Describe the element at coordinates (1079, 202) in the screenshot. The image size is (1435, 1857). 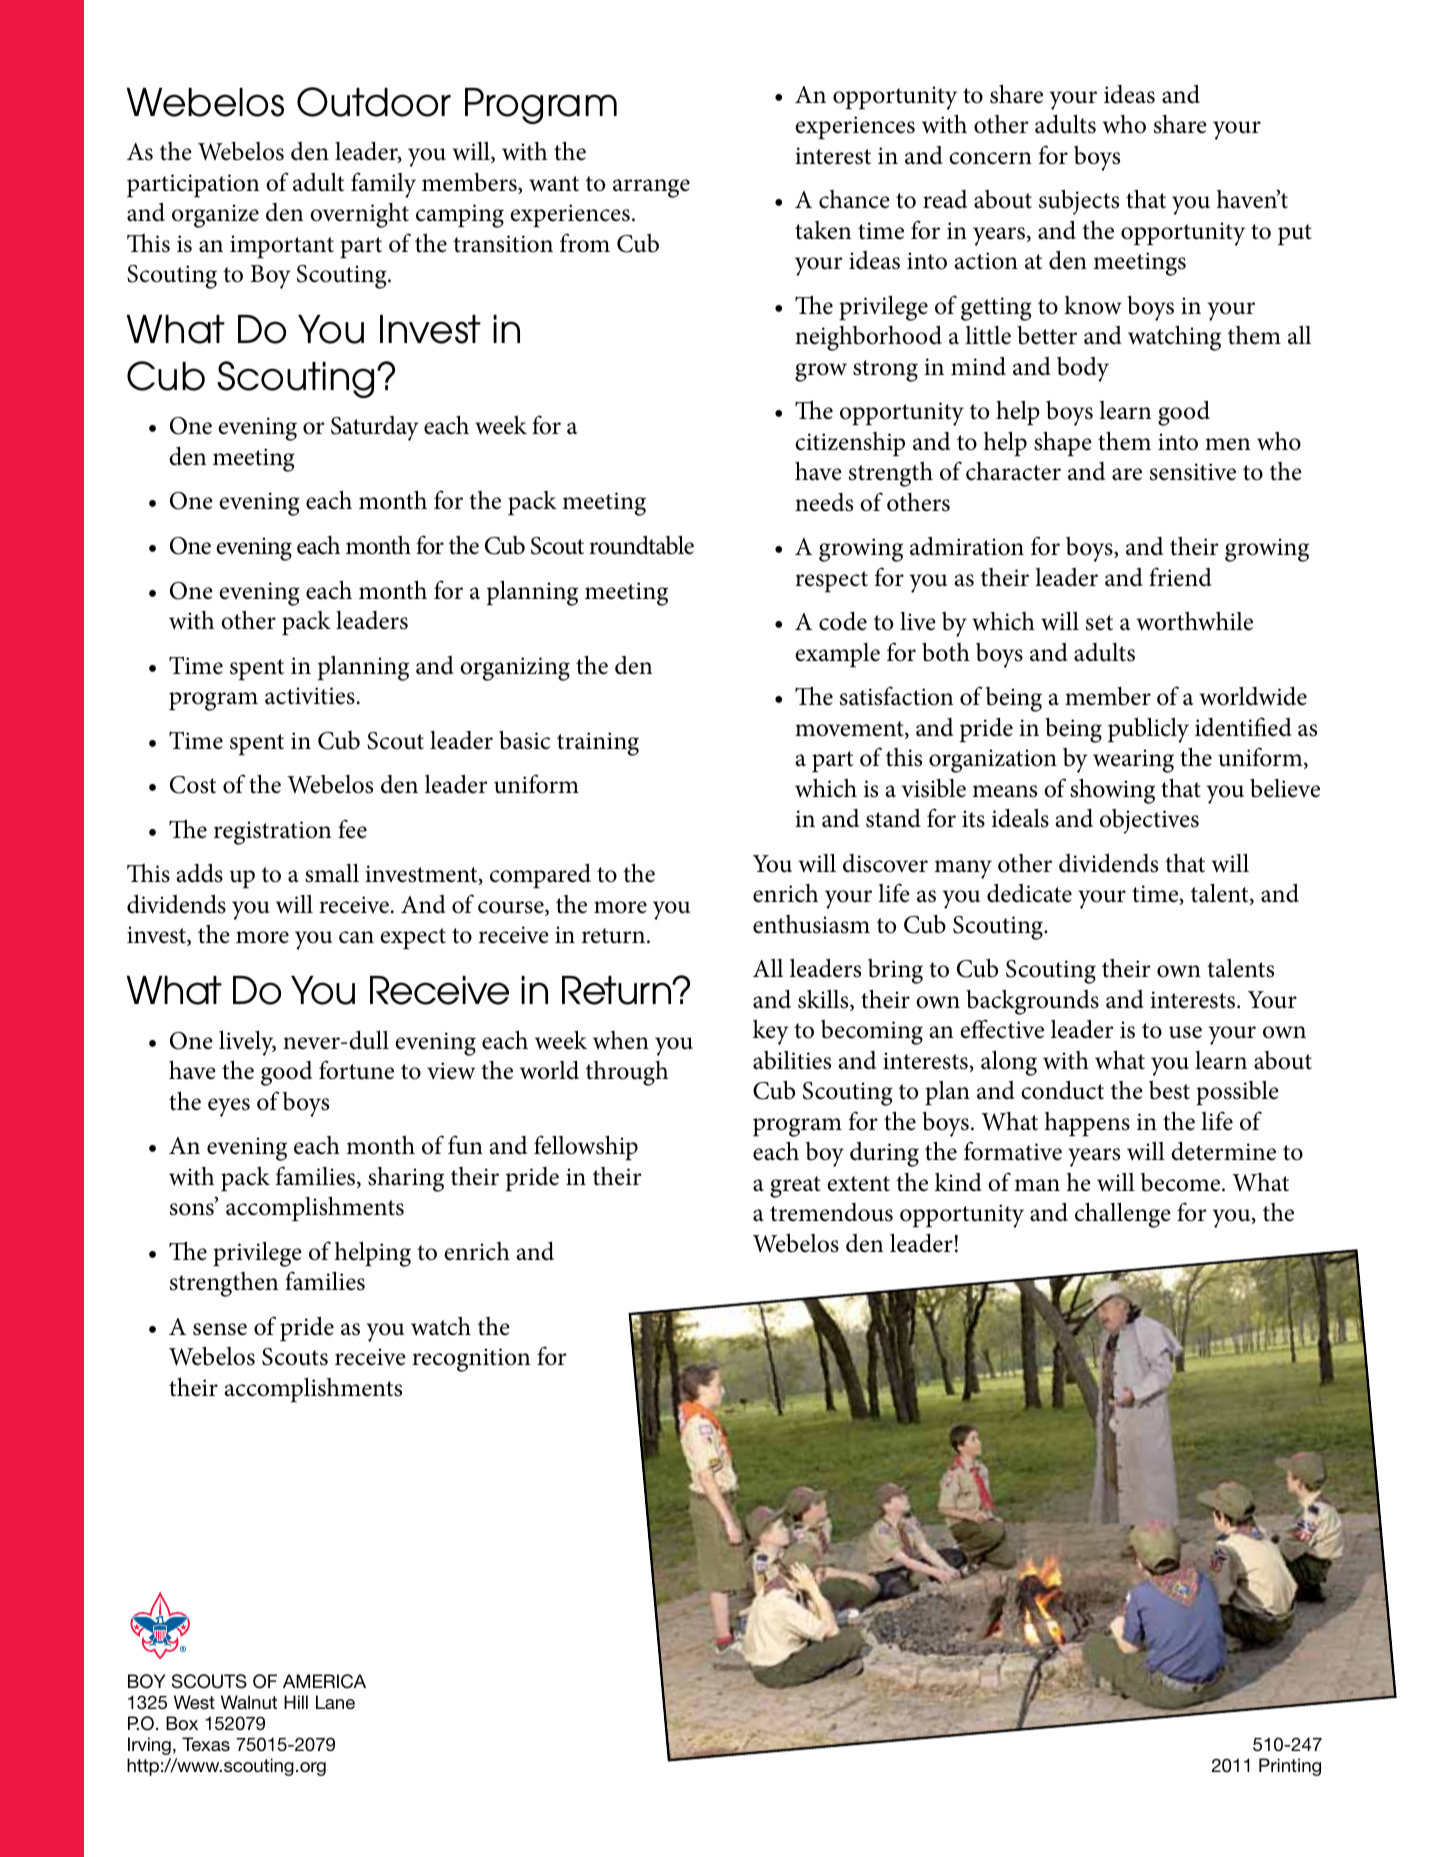
I see `subjects` at that location.
